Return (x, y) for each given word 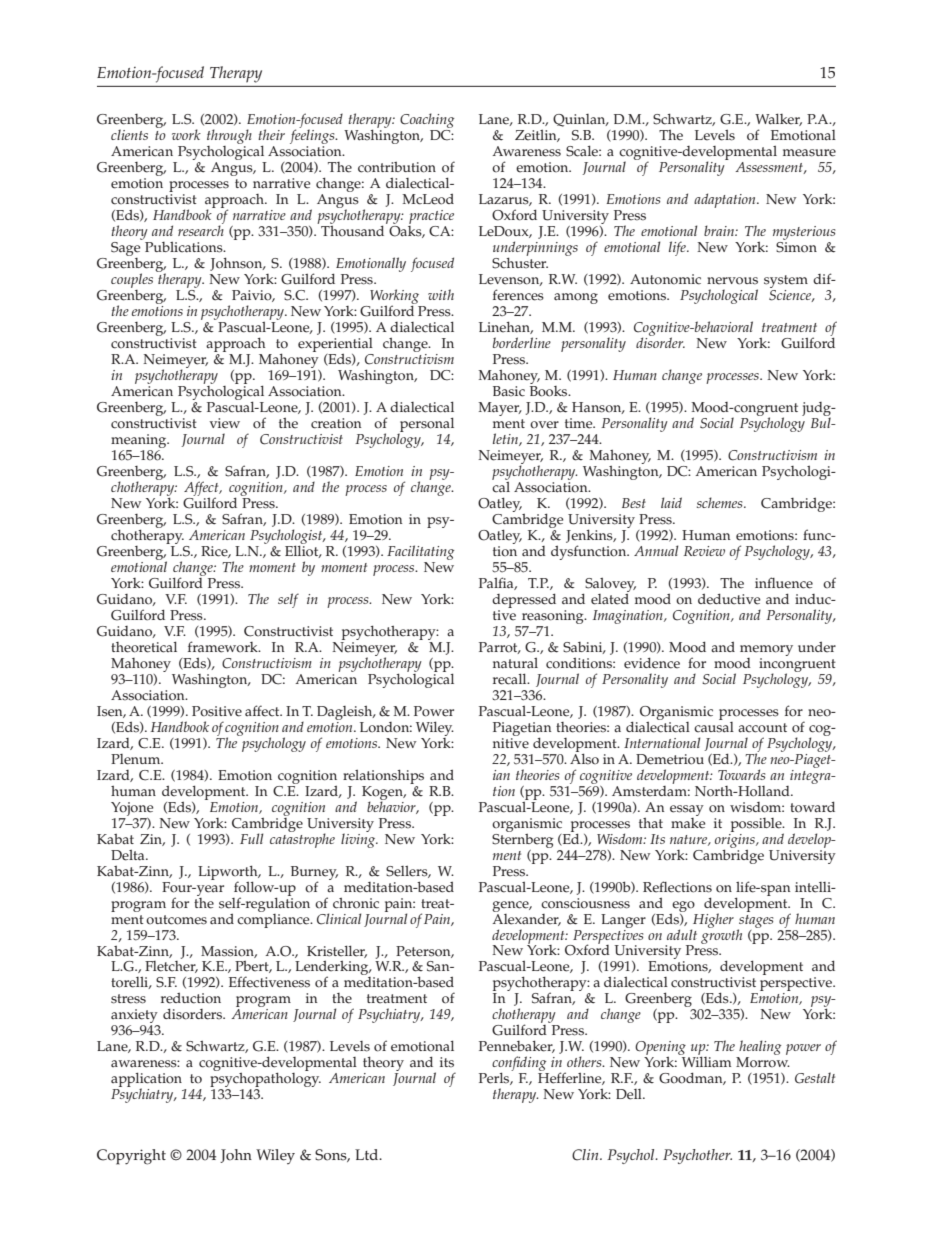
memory (766, 650)
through (229, 138)
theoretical (144, 647)
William (706, 1061)
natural (515, 663)
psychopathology (265, 1081)
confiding (520, 1065)
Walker (778, 119)
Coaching (427, 122)
